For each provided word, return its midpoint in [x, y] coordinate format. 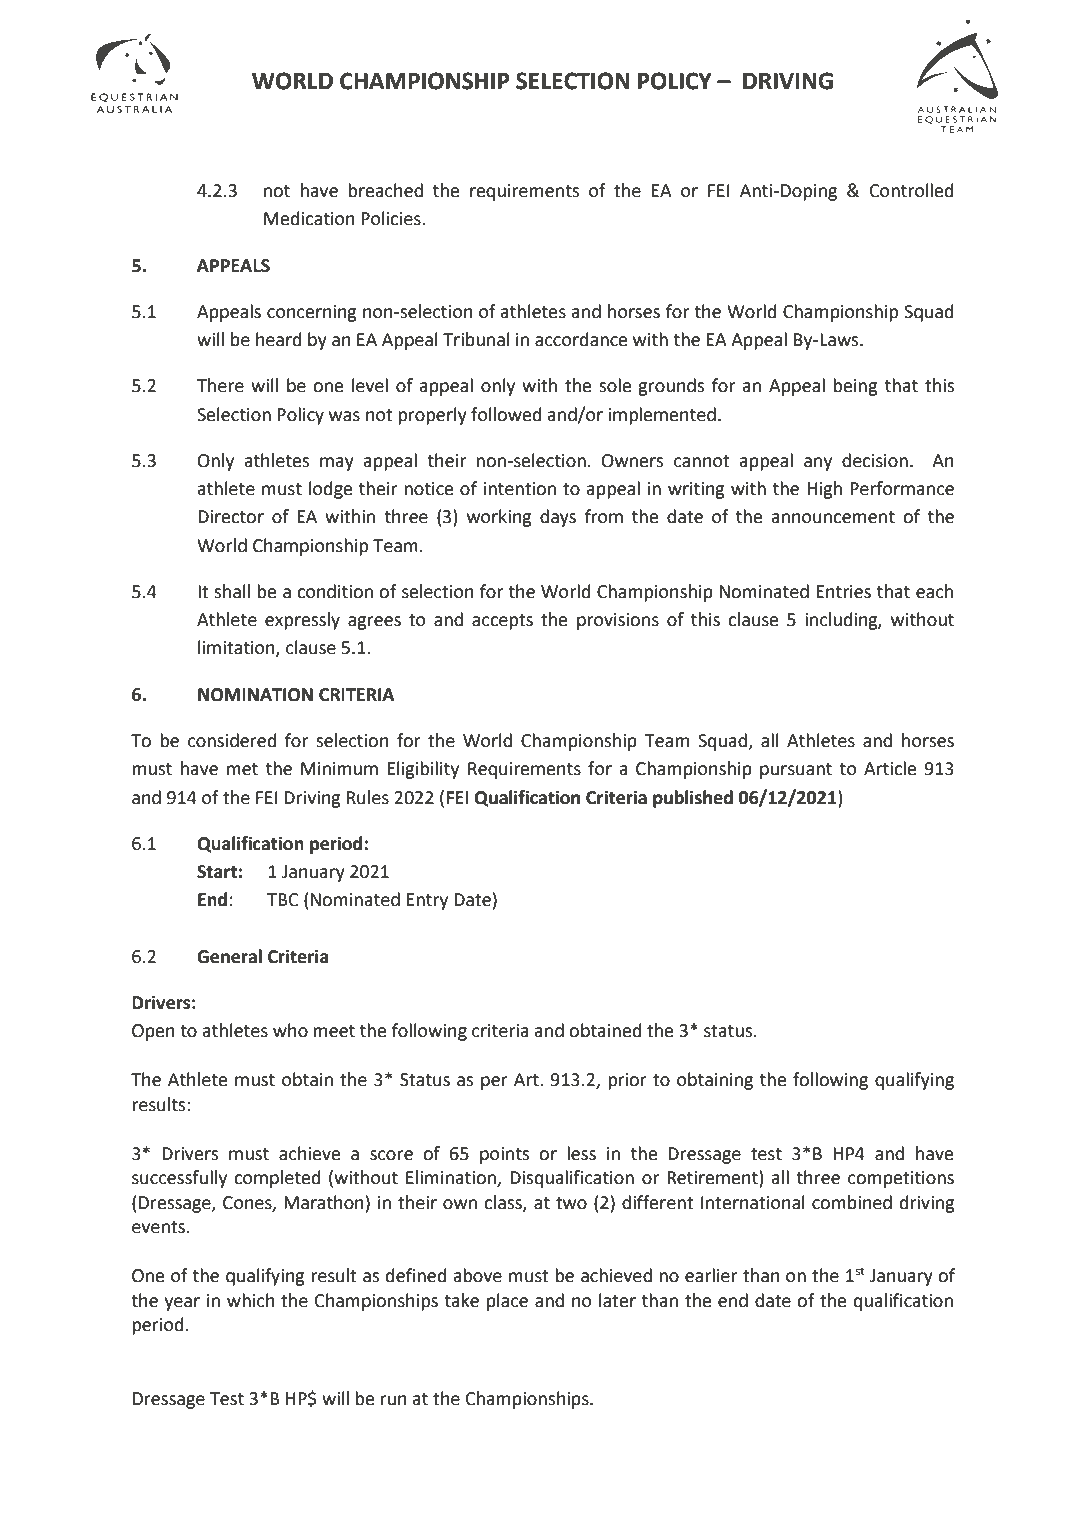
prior [627, 1081]
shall [232, 591]
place [507, 1302]
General [229, 956]
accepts [502, 622]
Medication [309, 218]
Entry [427, 901]
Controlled [912, 190]
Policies [392, 218]
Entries [843, 592]
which [251, 1300]
